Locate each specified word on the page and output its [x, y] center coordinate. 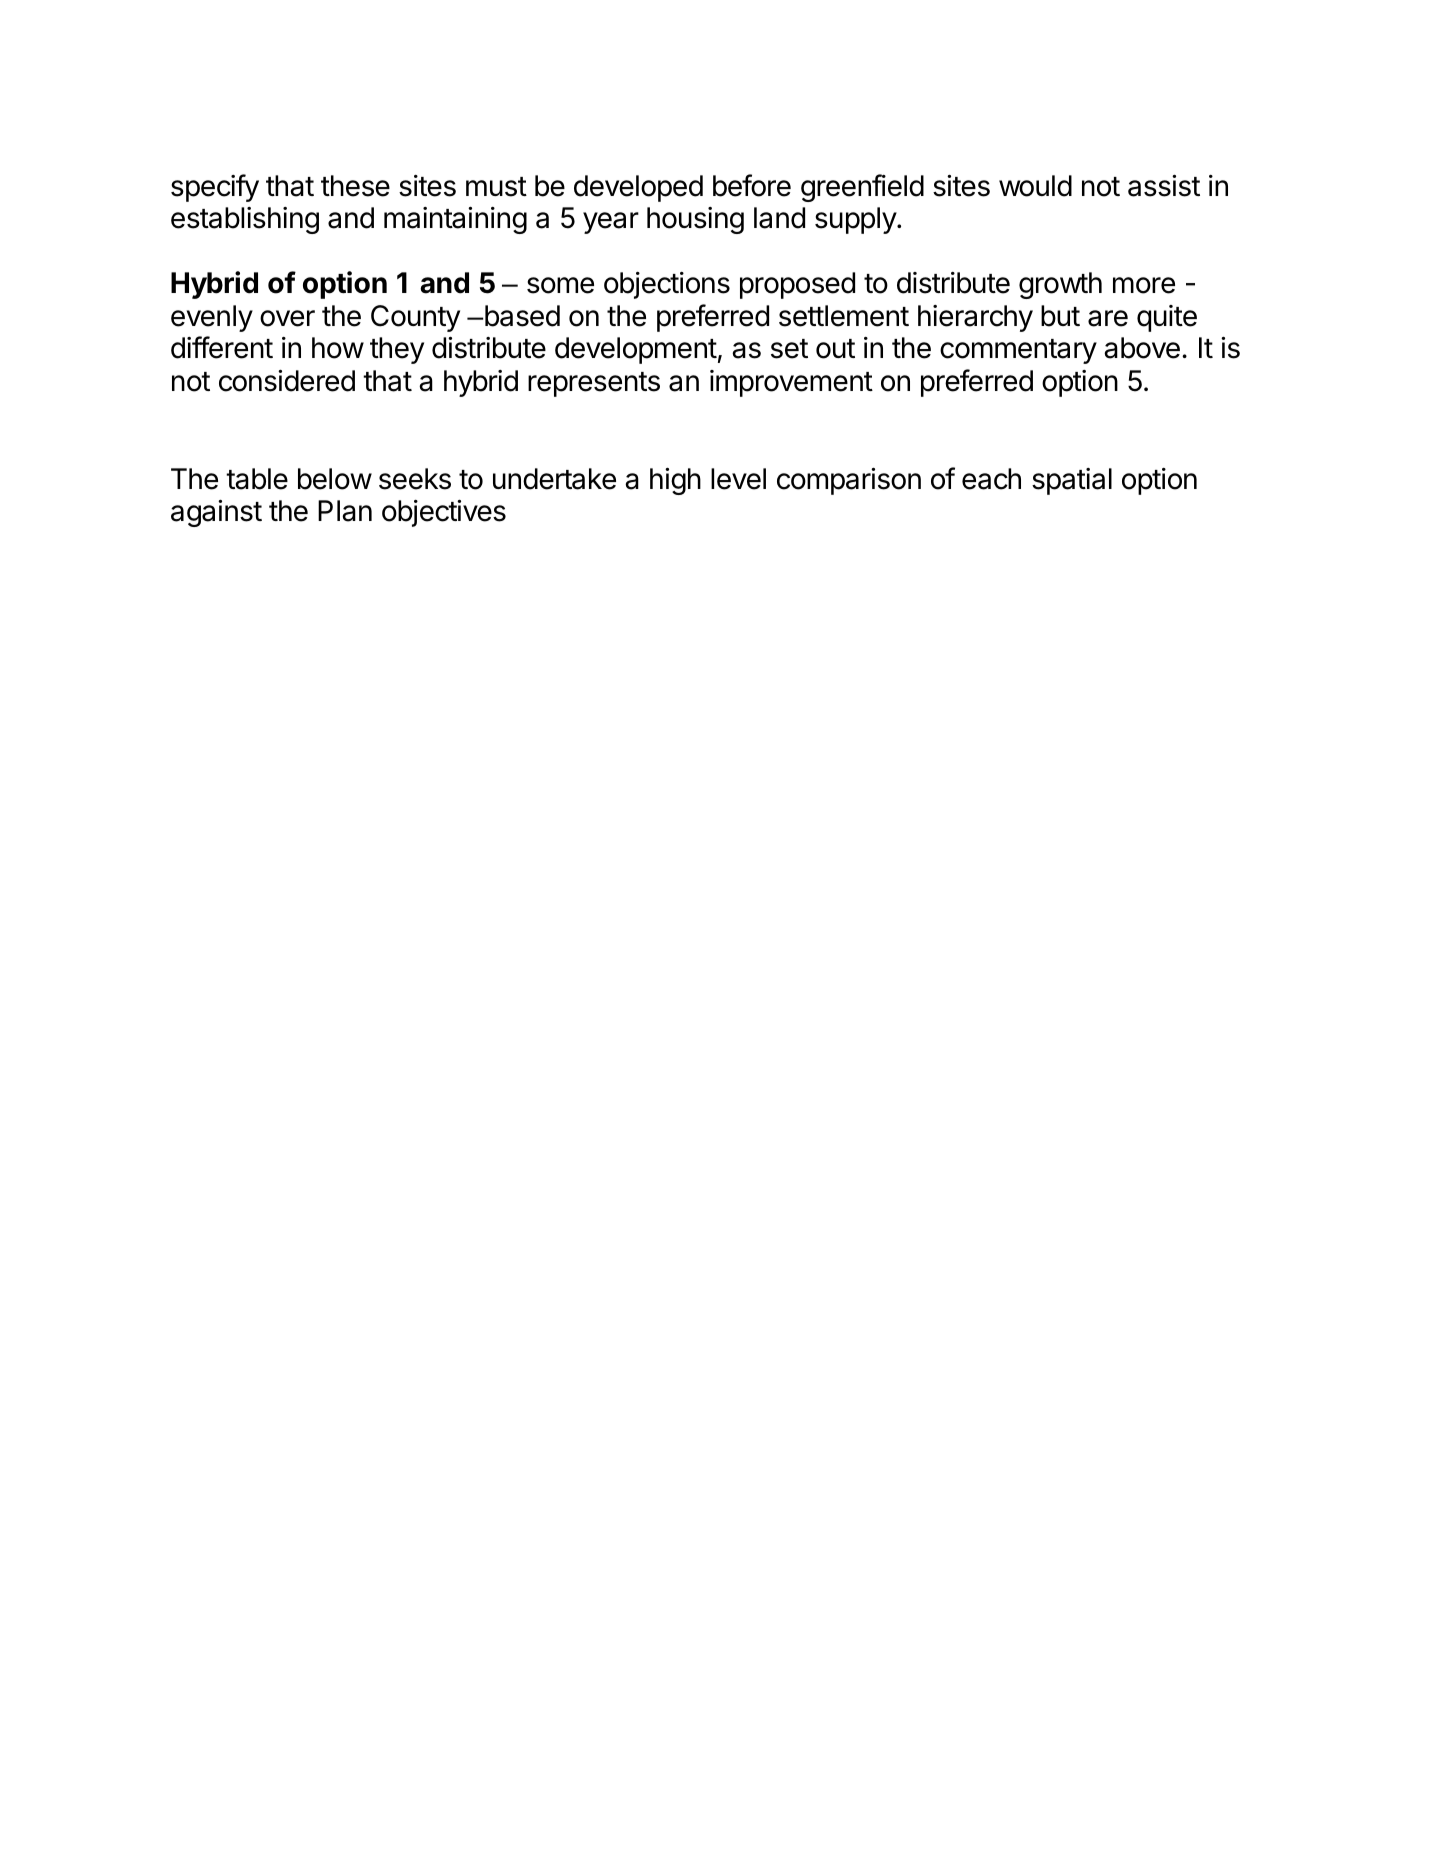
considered [287, 381]
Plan [345, 511]
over [287, 318]
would [1035, 186]
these [355, 186]
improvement [791, 383]
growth [1060, 285]
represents [594, 384]
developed [638, 188]
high [675, 481]
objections [667, 285]
